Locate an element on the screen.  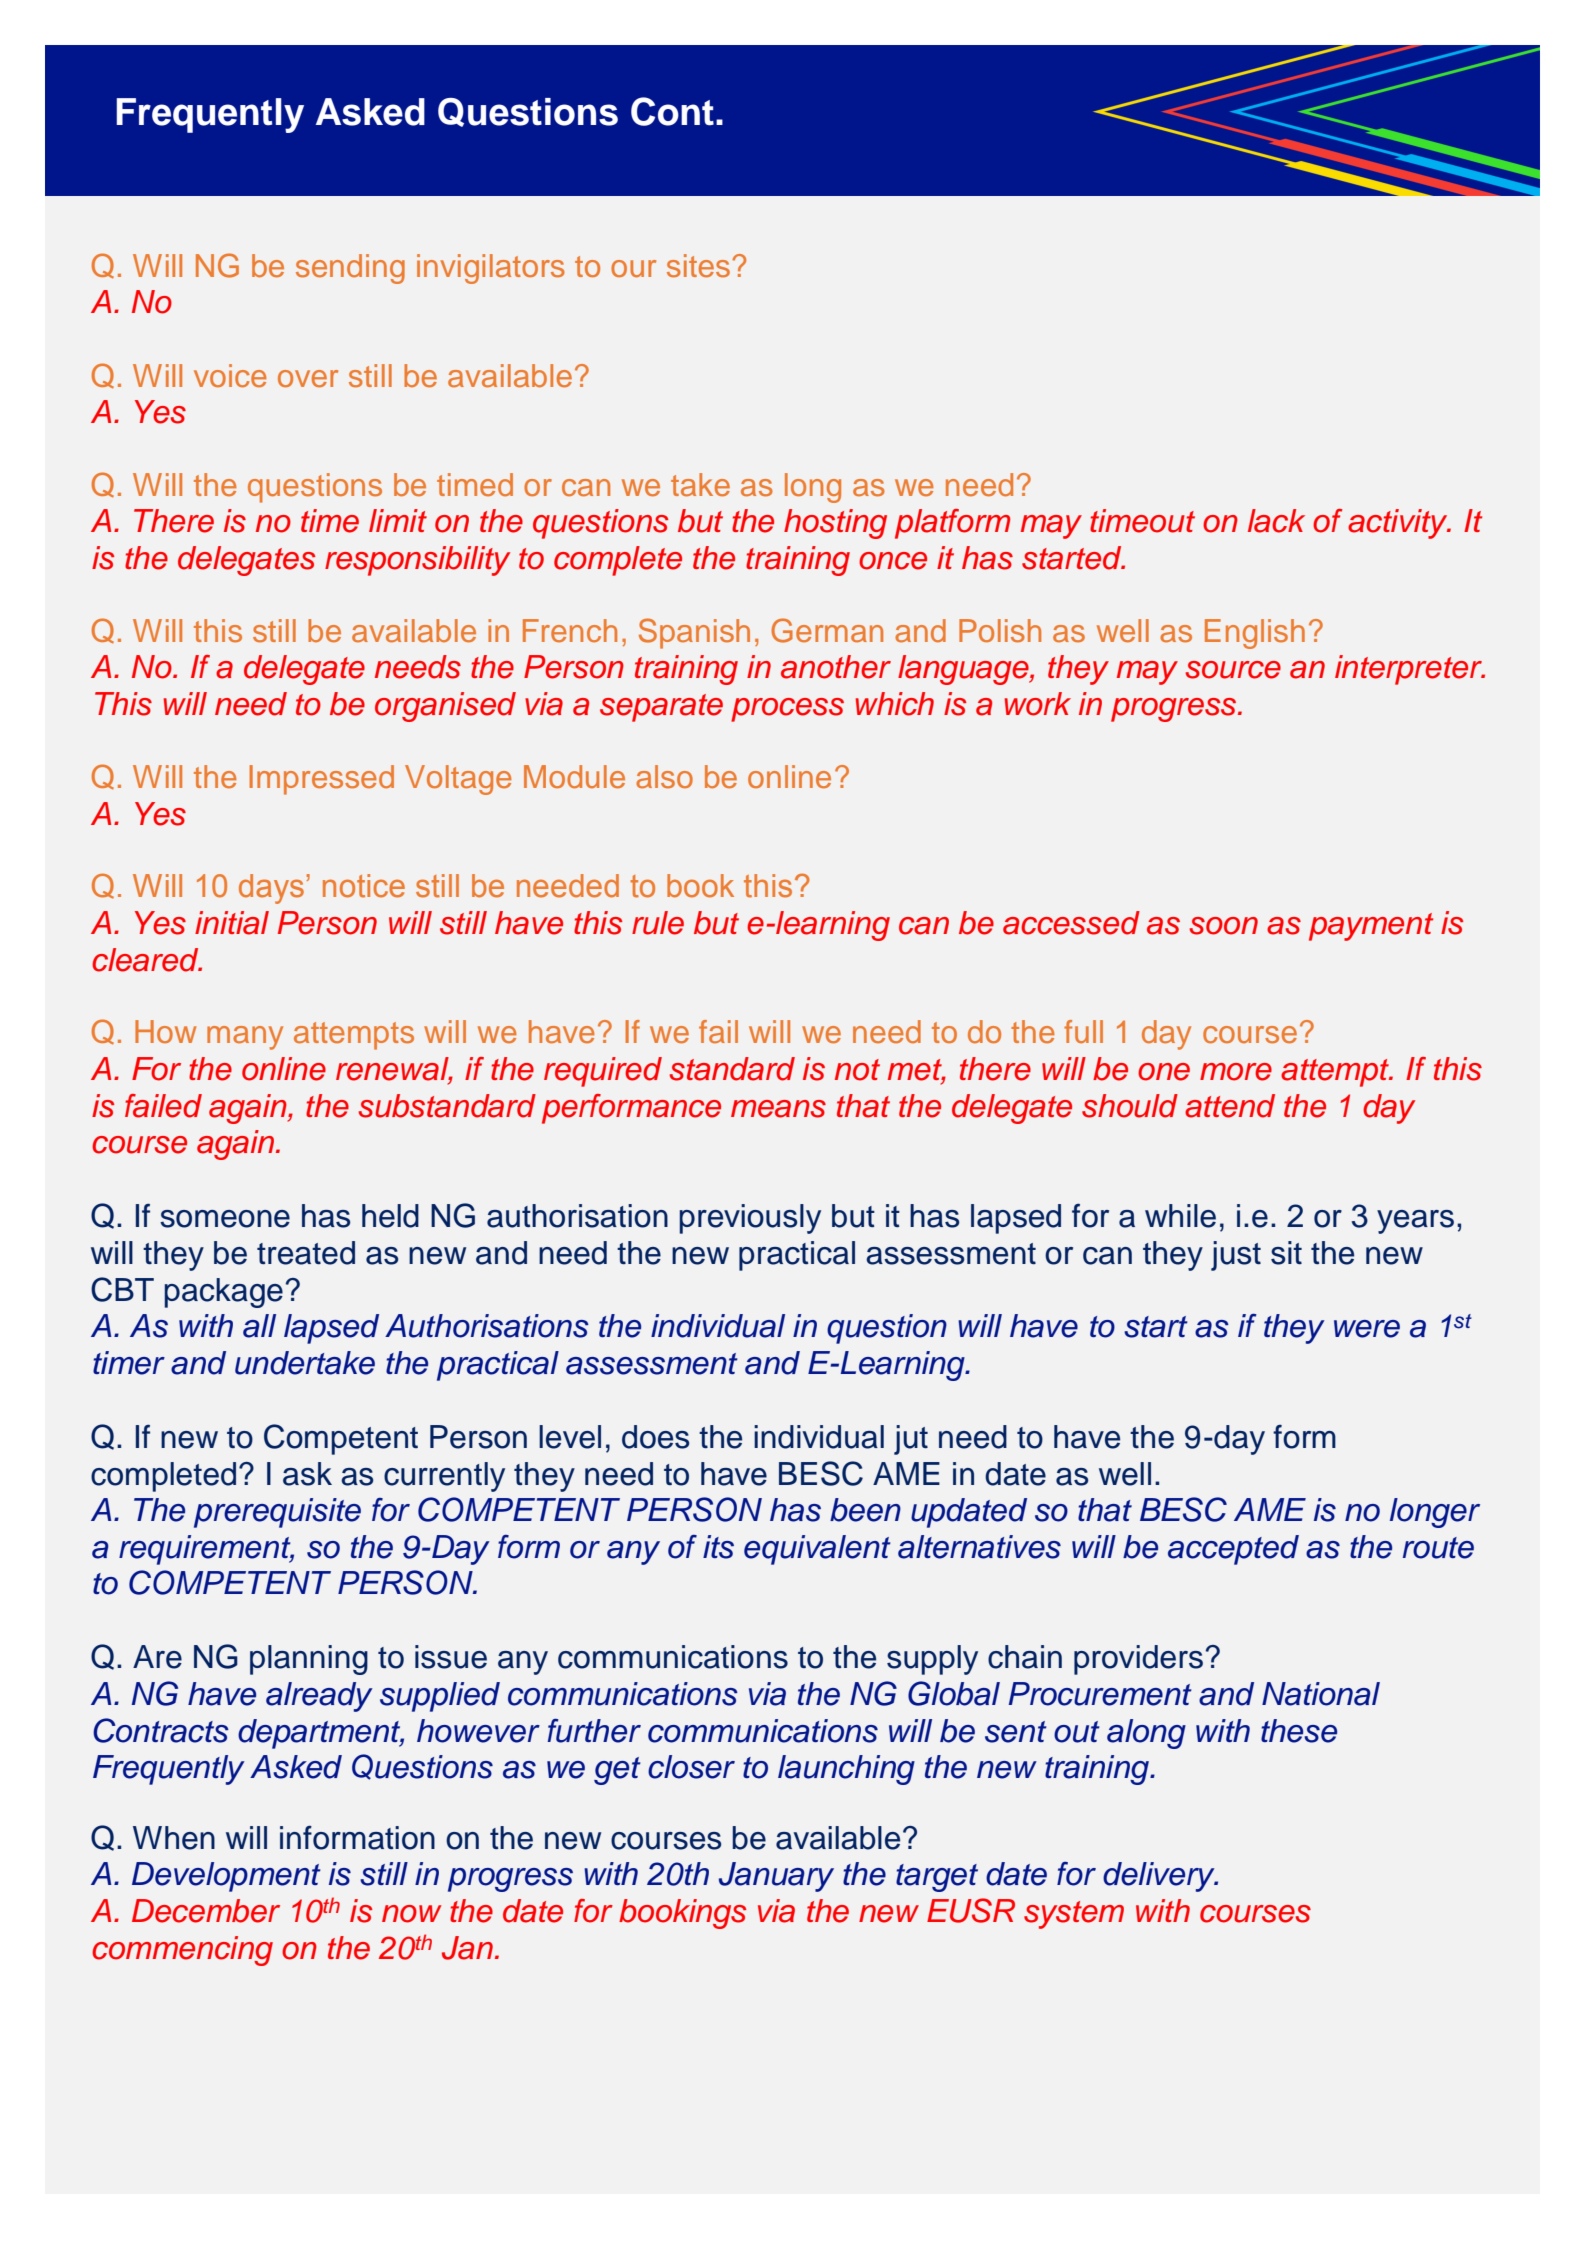
means is located at coordinates (778, 1109).
